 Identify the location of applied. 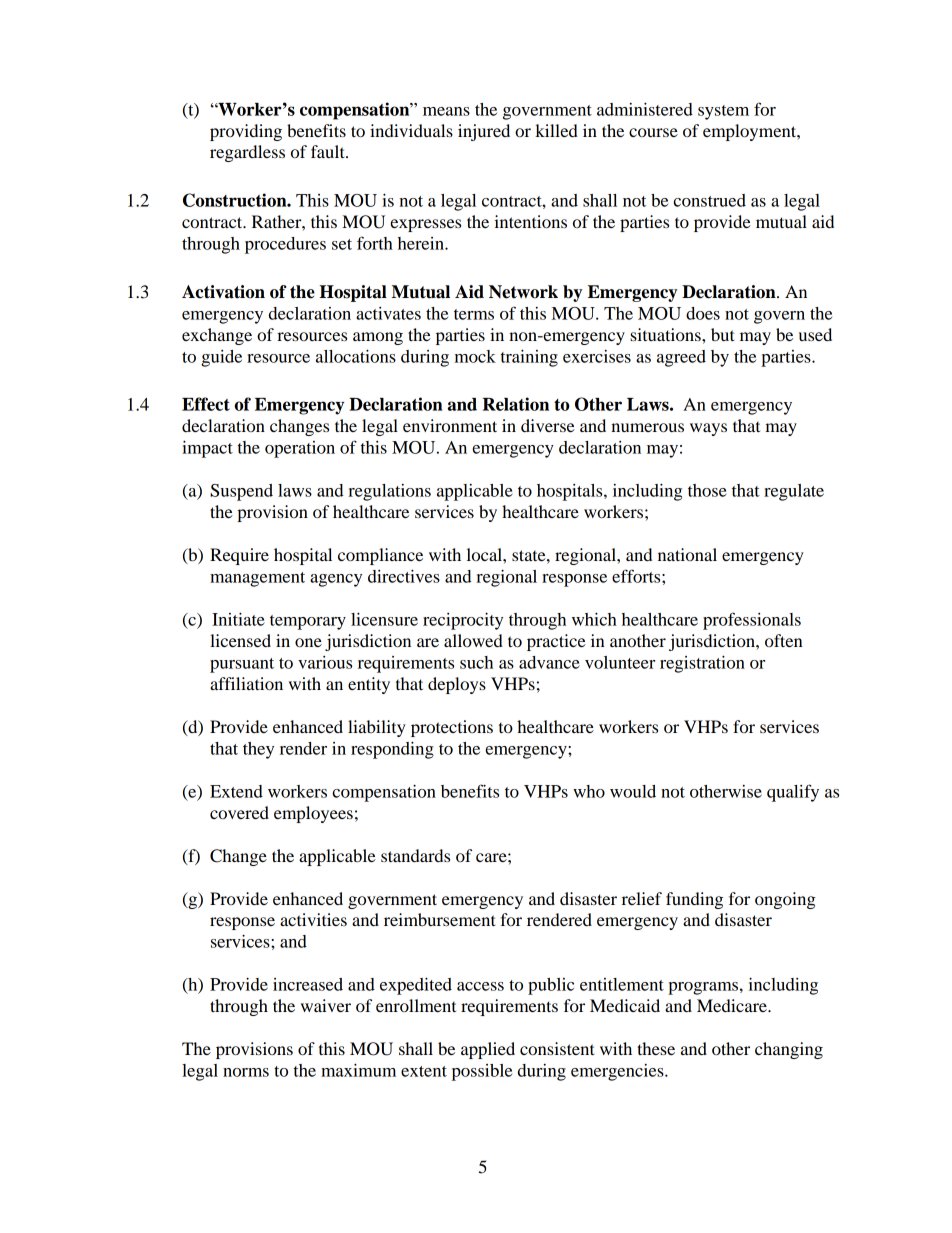
(488, 1050).
